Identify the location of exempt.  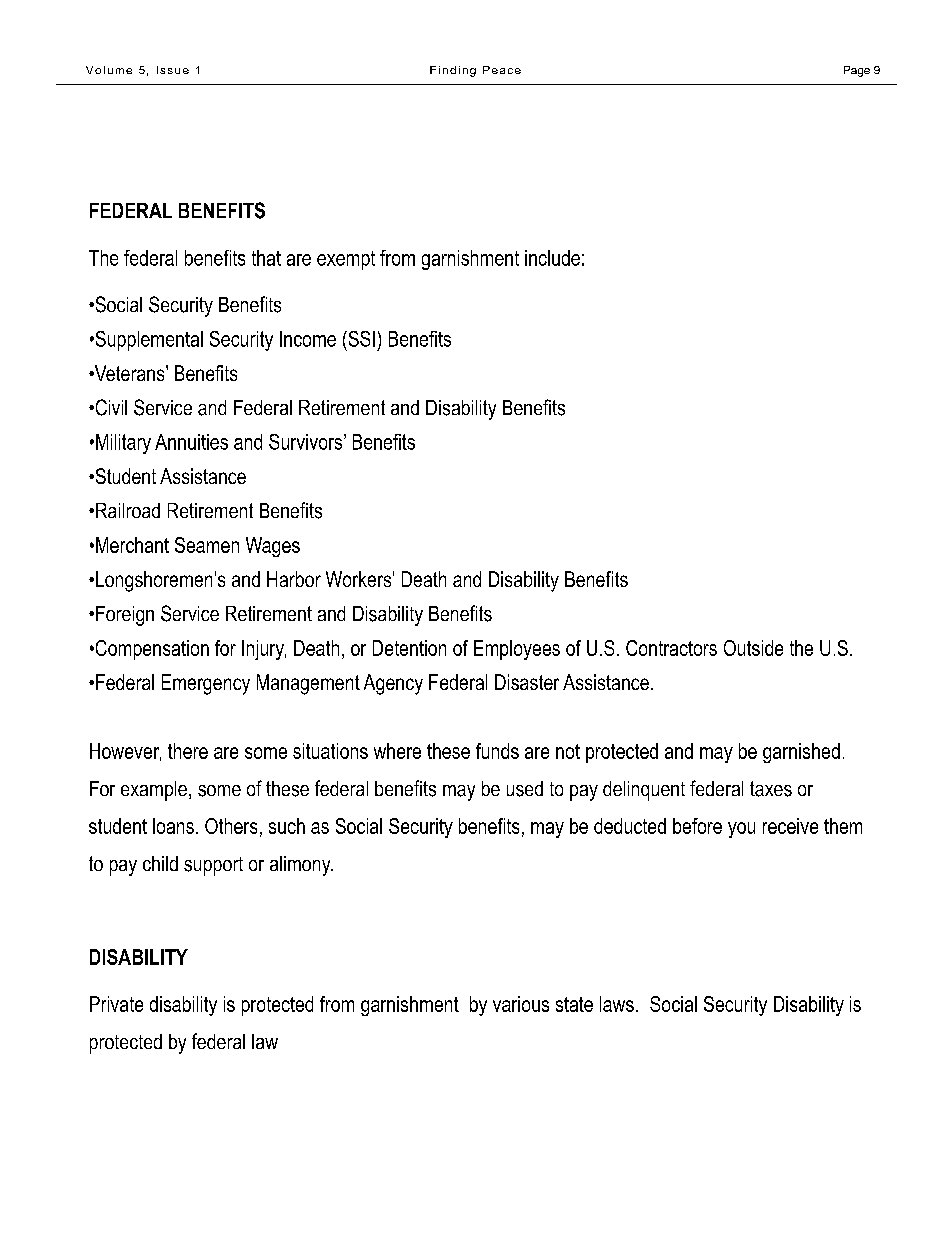
(346, 260).
